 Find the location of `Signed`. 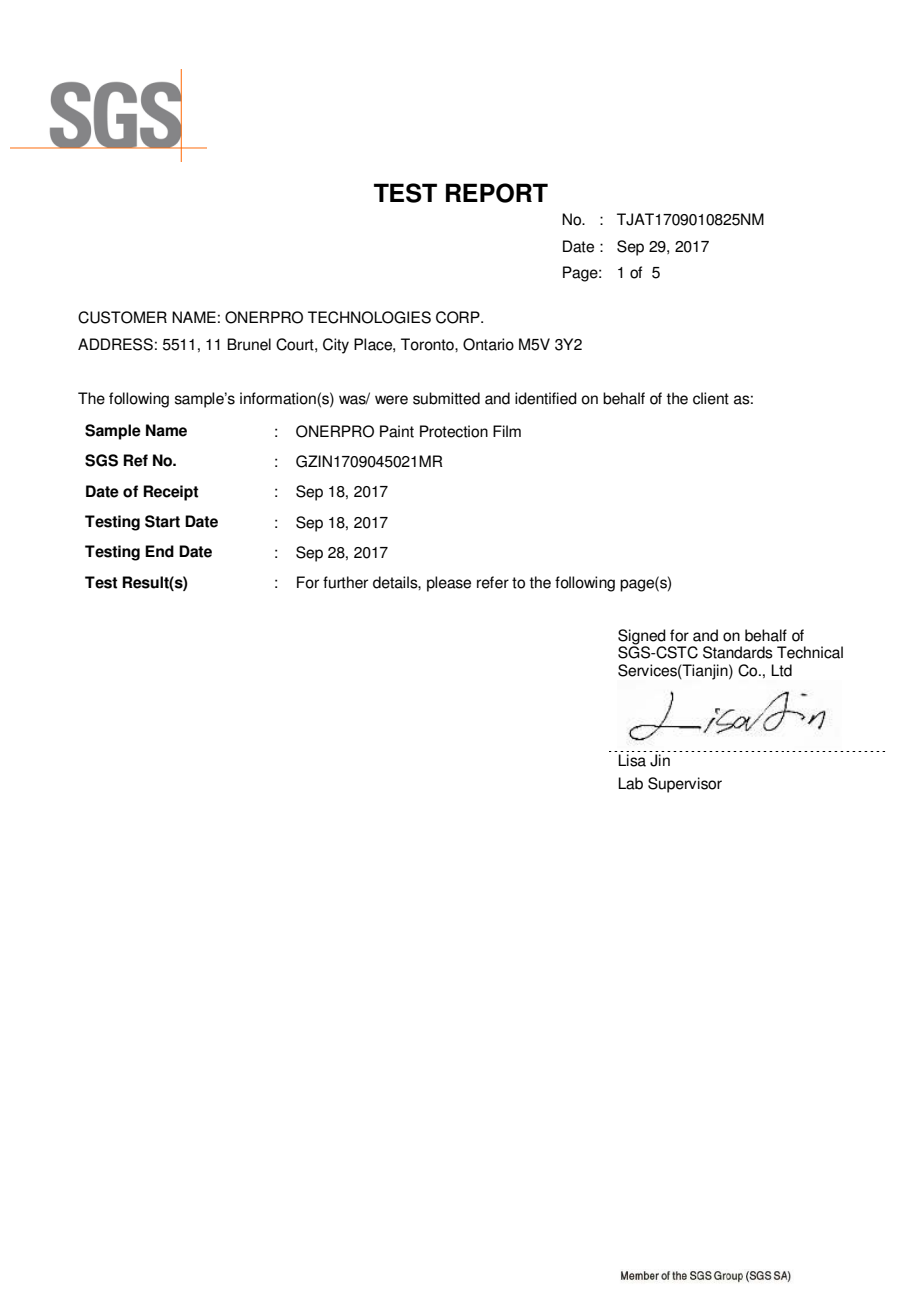

Signed is located at coordinates (642, 637).
